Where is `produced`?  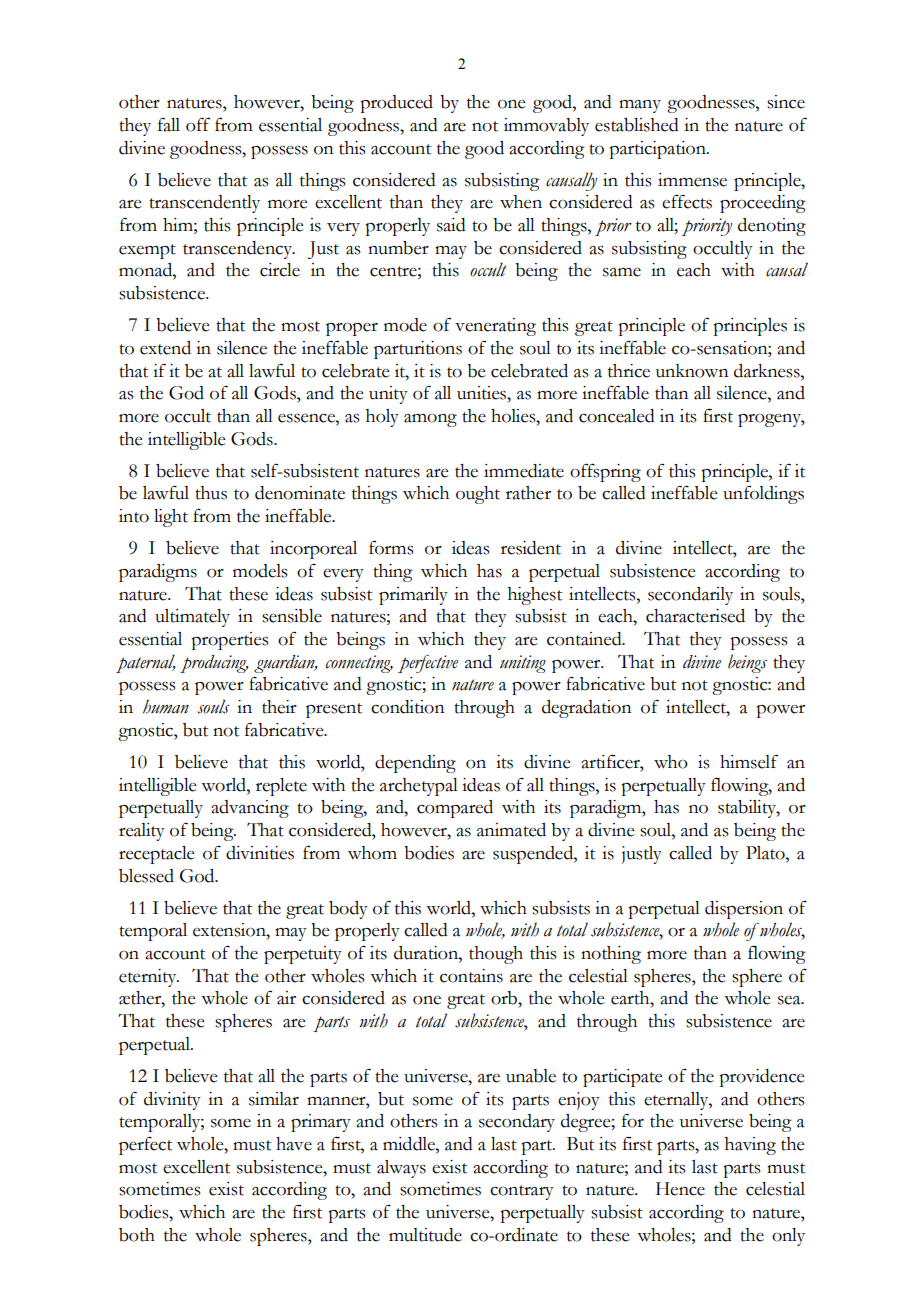 produced is located at coordinates (396, 104).
